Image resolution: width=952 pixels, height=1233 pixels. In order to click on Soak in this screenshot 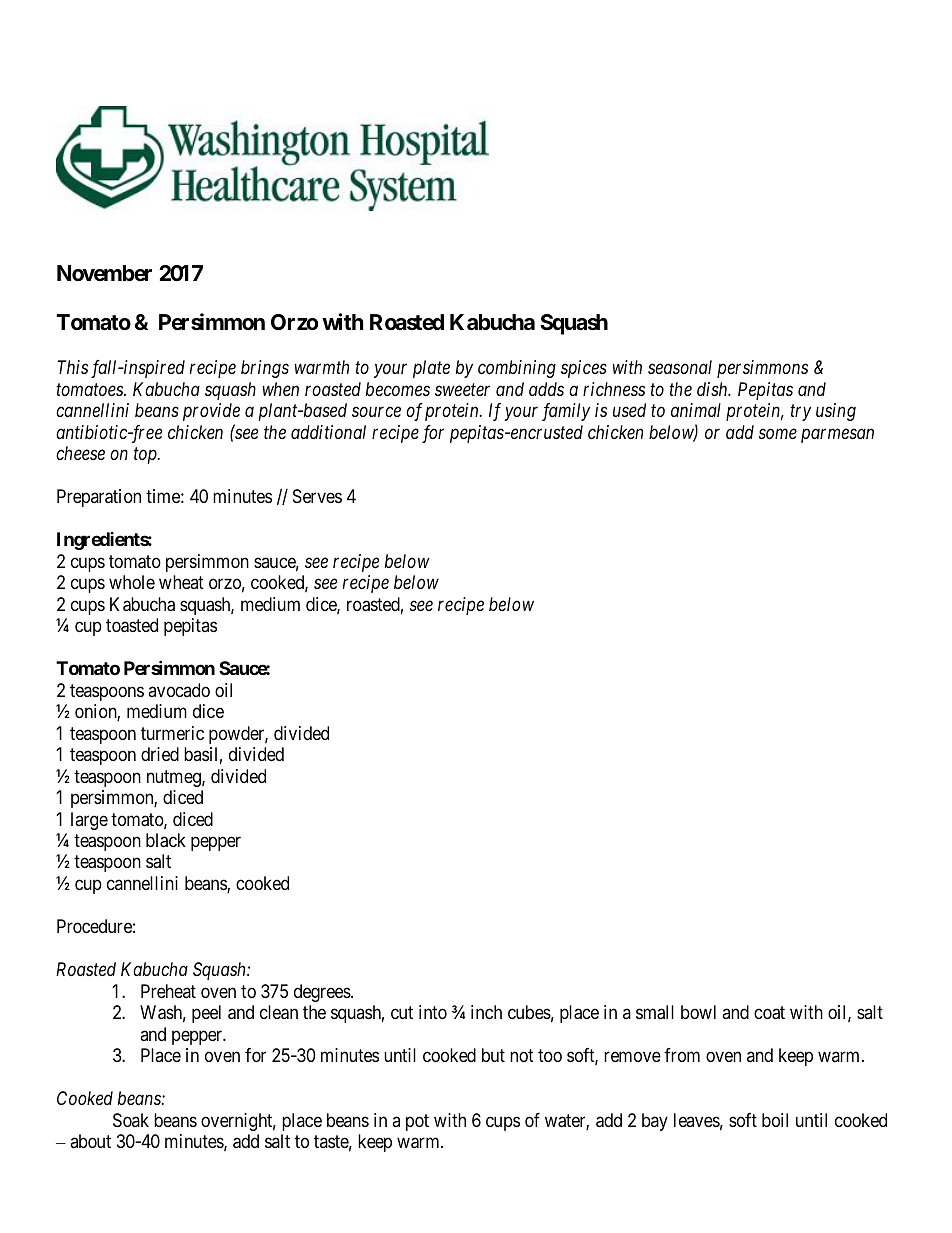, I will do `click(131, 1120)`.
